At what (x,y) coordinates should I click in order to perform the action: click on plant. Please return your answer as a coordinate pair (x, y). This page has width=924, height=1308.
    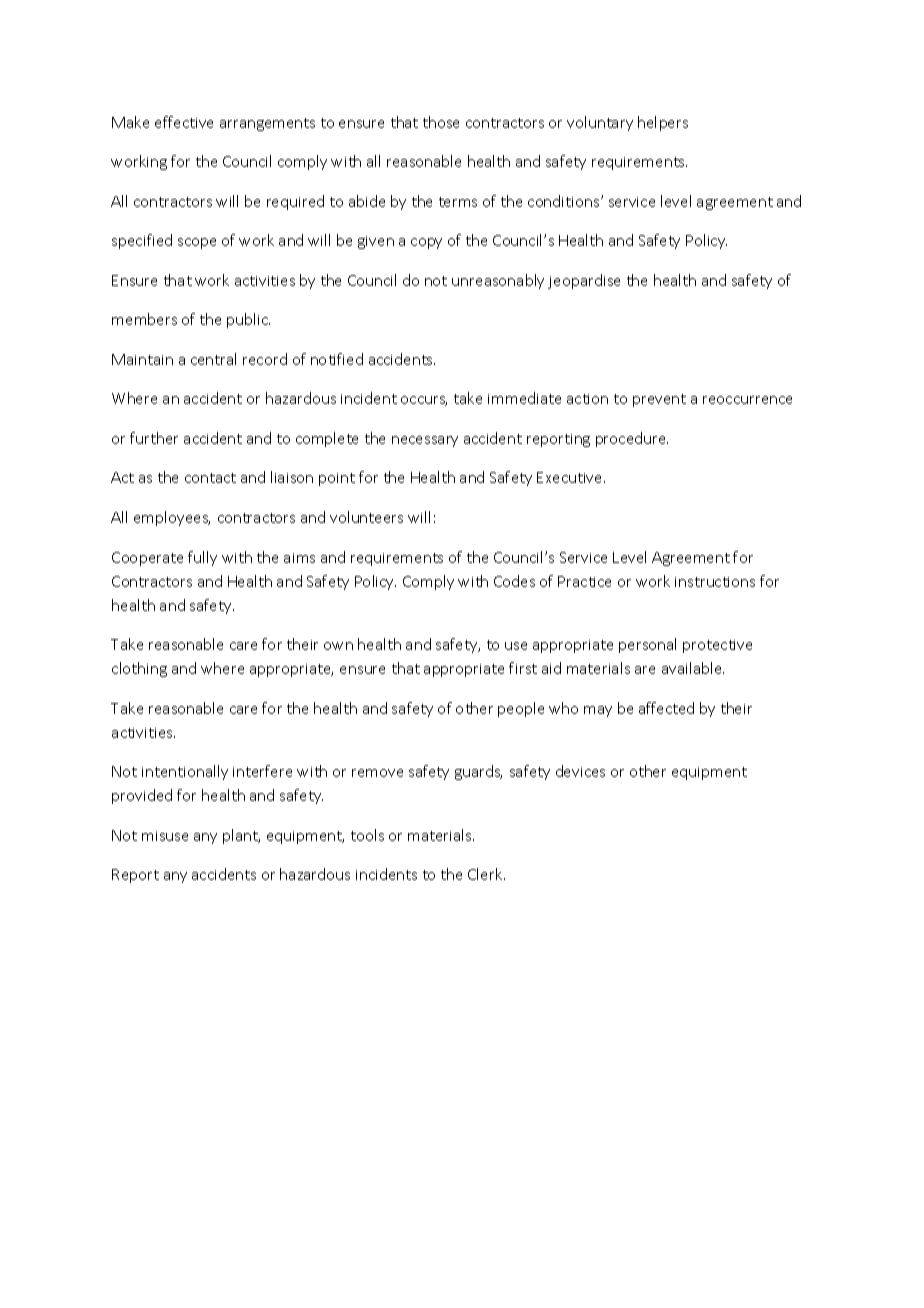
    Looking at the image, I should click on (241, 836).
